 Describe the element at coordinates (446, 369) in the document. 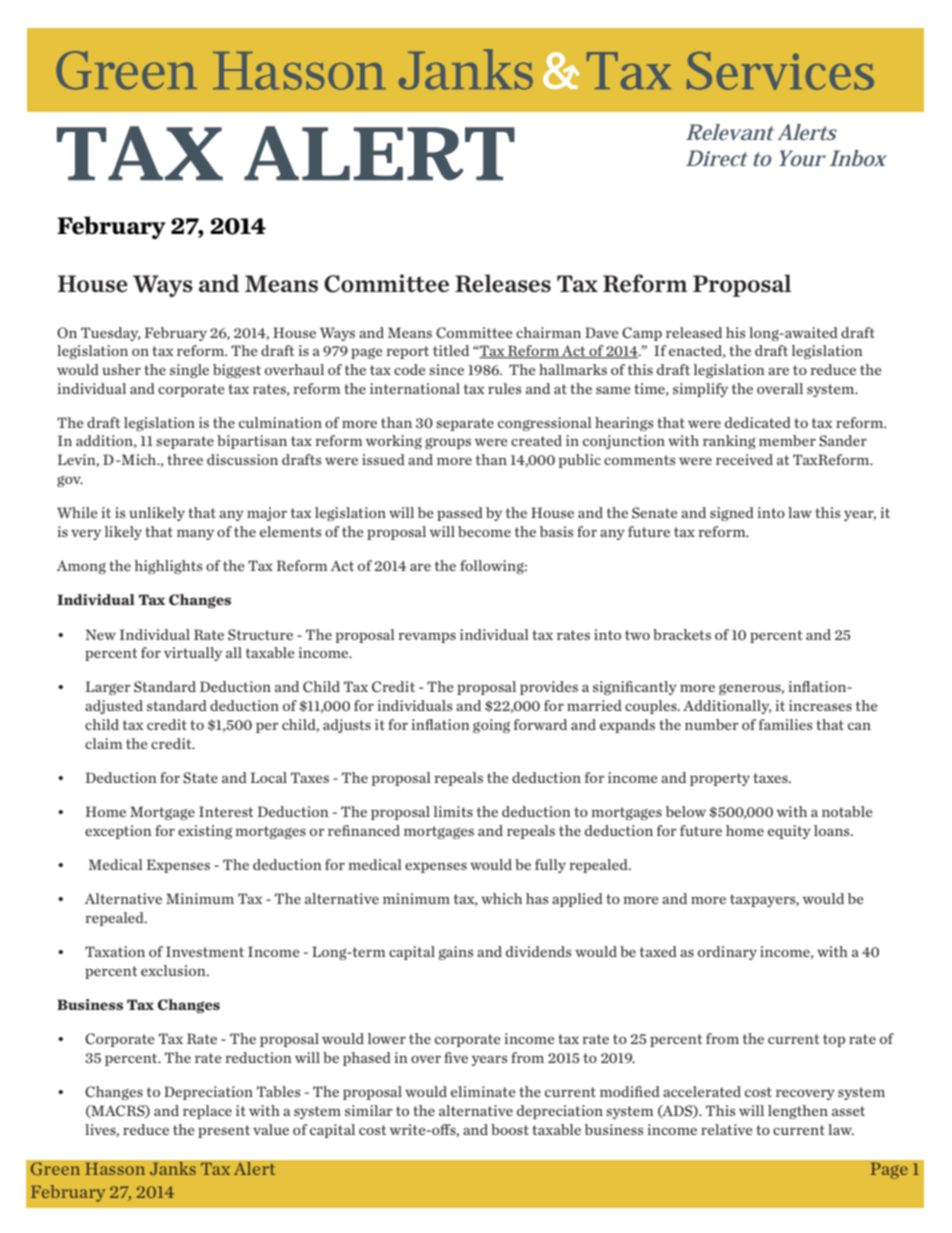

I see `since` at that location.
